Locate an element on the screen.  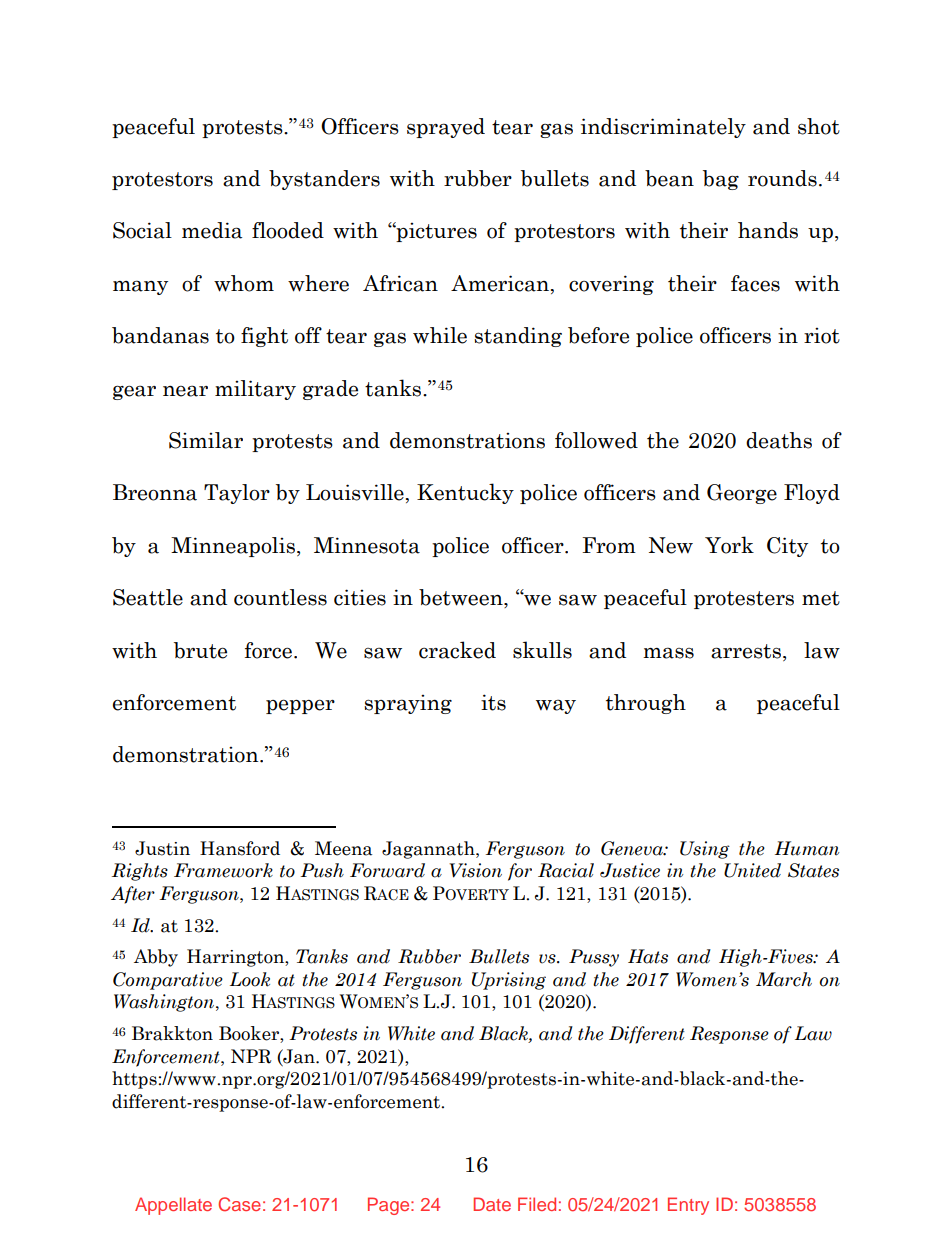
media is located at coordinates (212, 230).
